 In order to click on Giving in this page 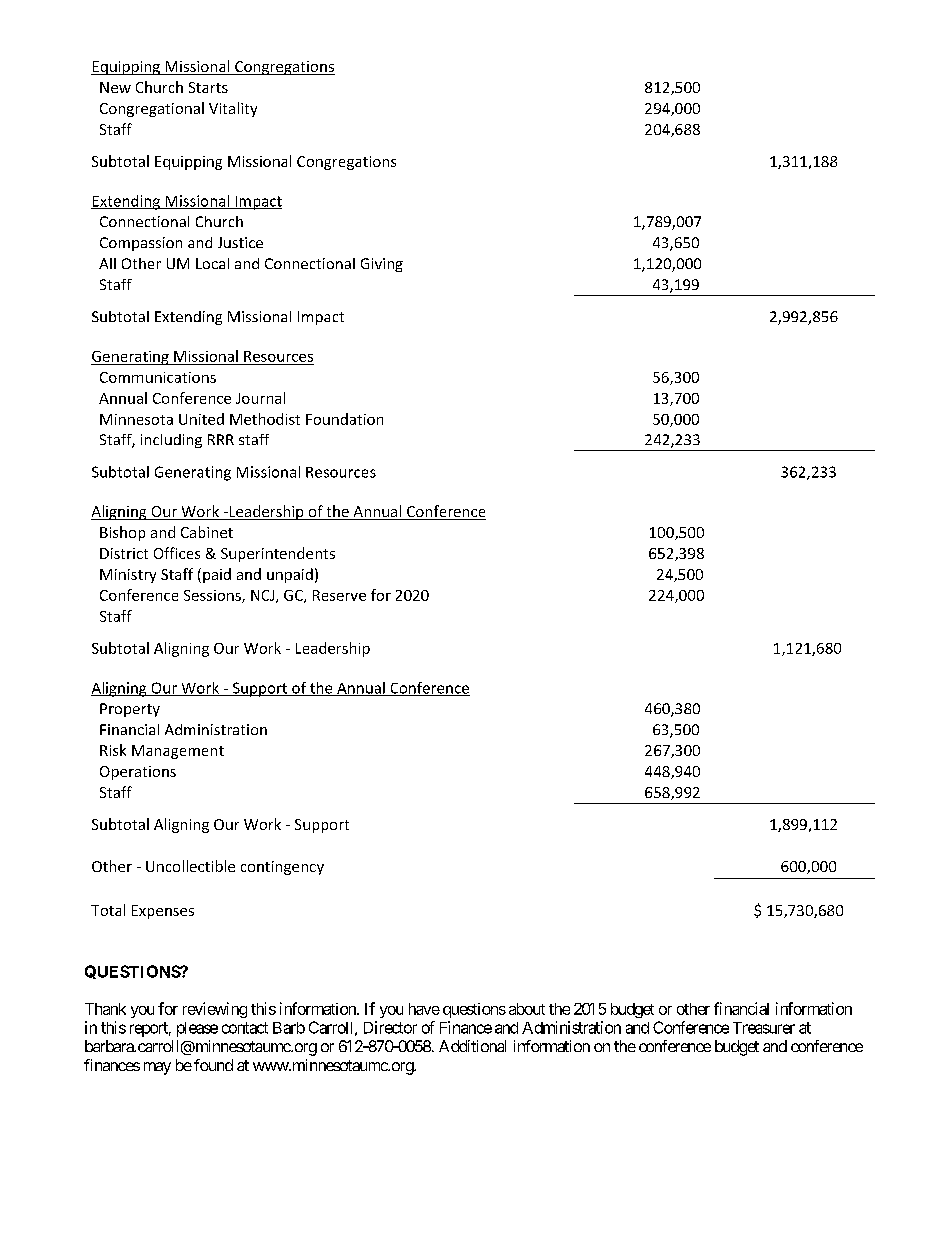, I will do `click(382, 265)`.
